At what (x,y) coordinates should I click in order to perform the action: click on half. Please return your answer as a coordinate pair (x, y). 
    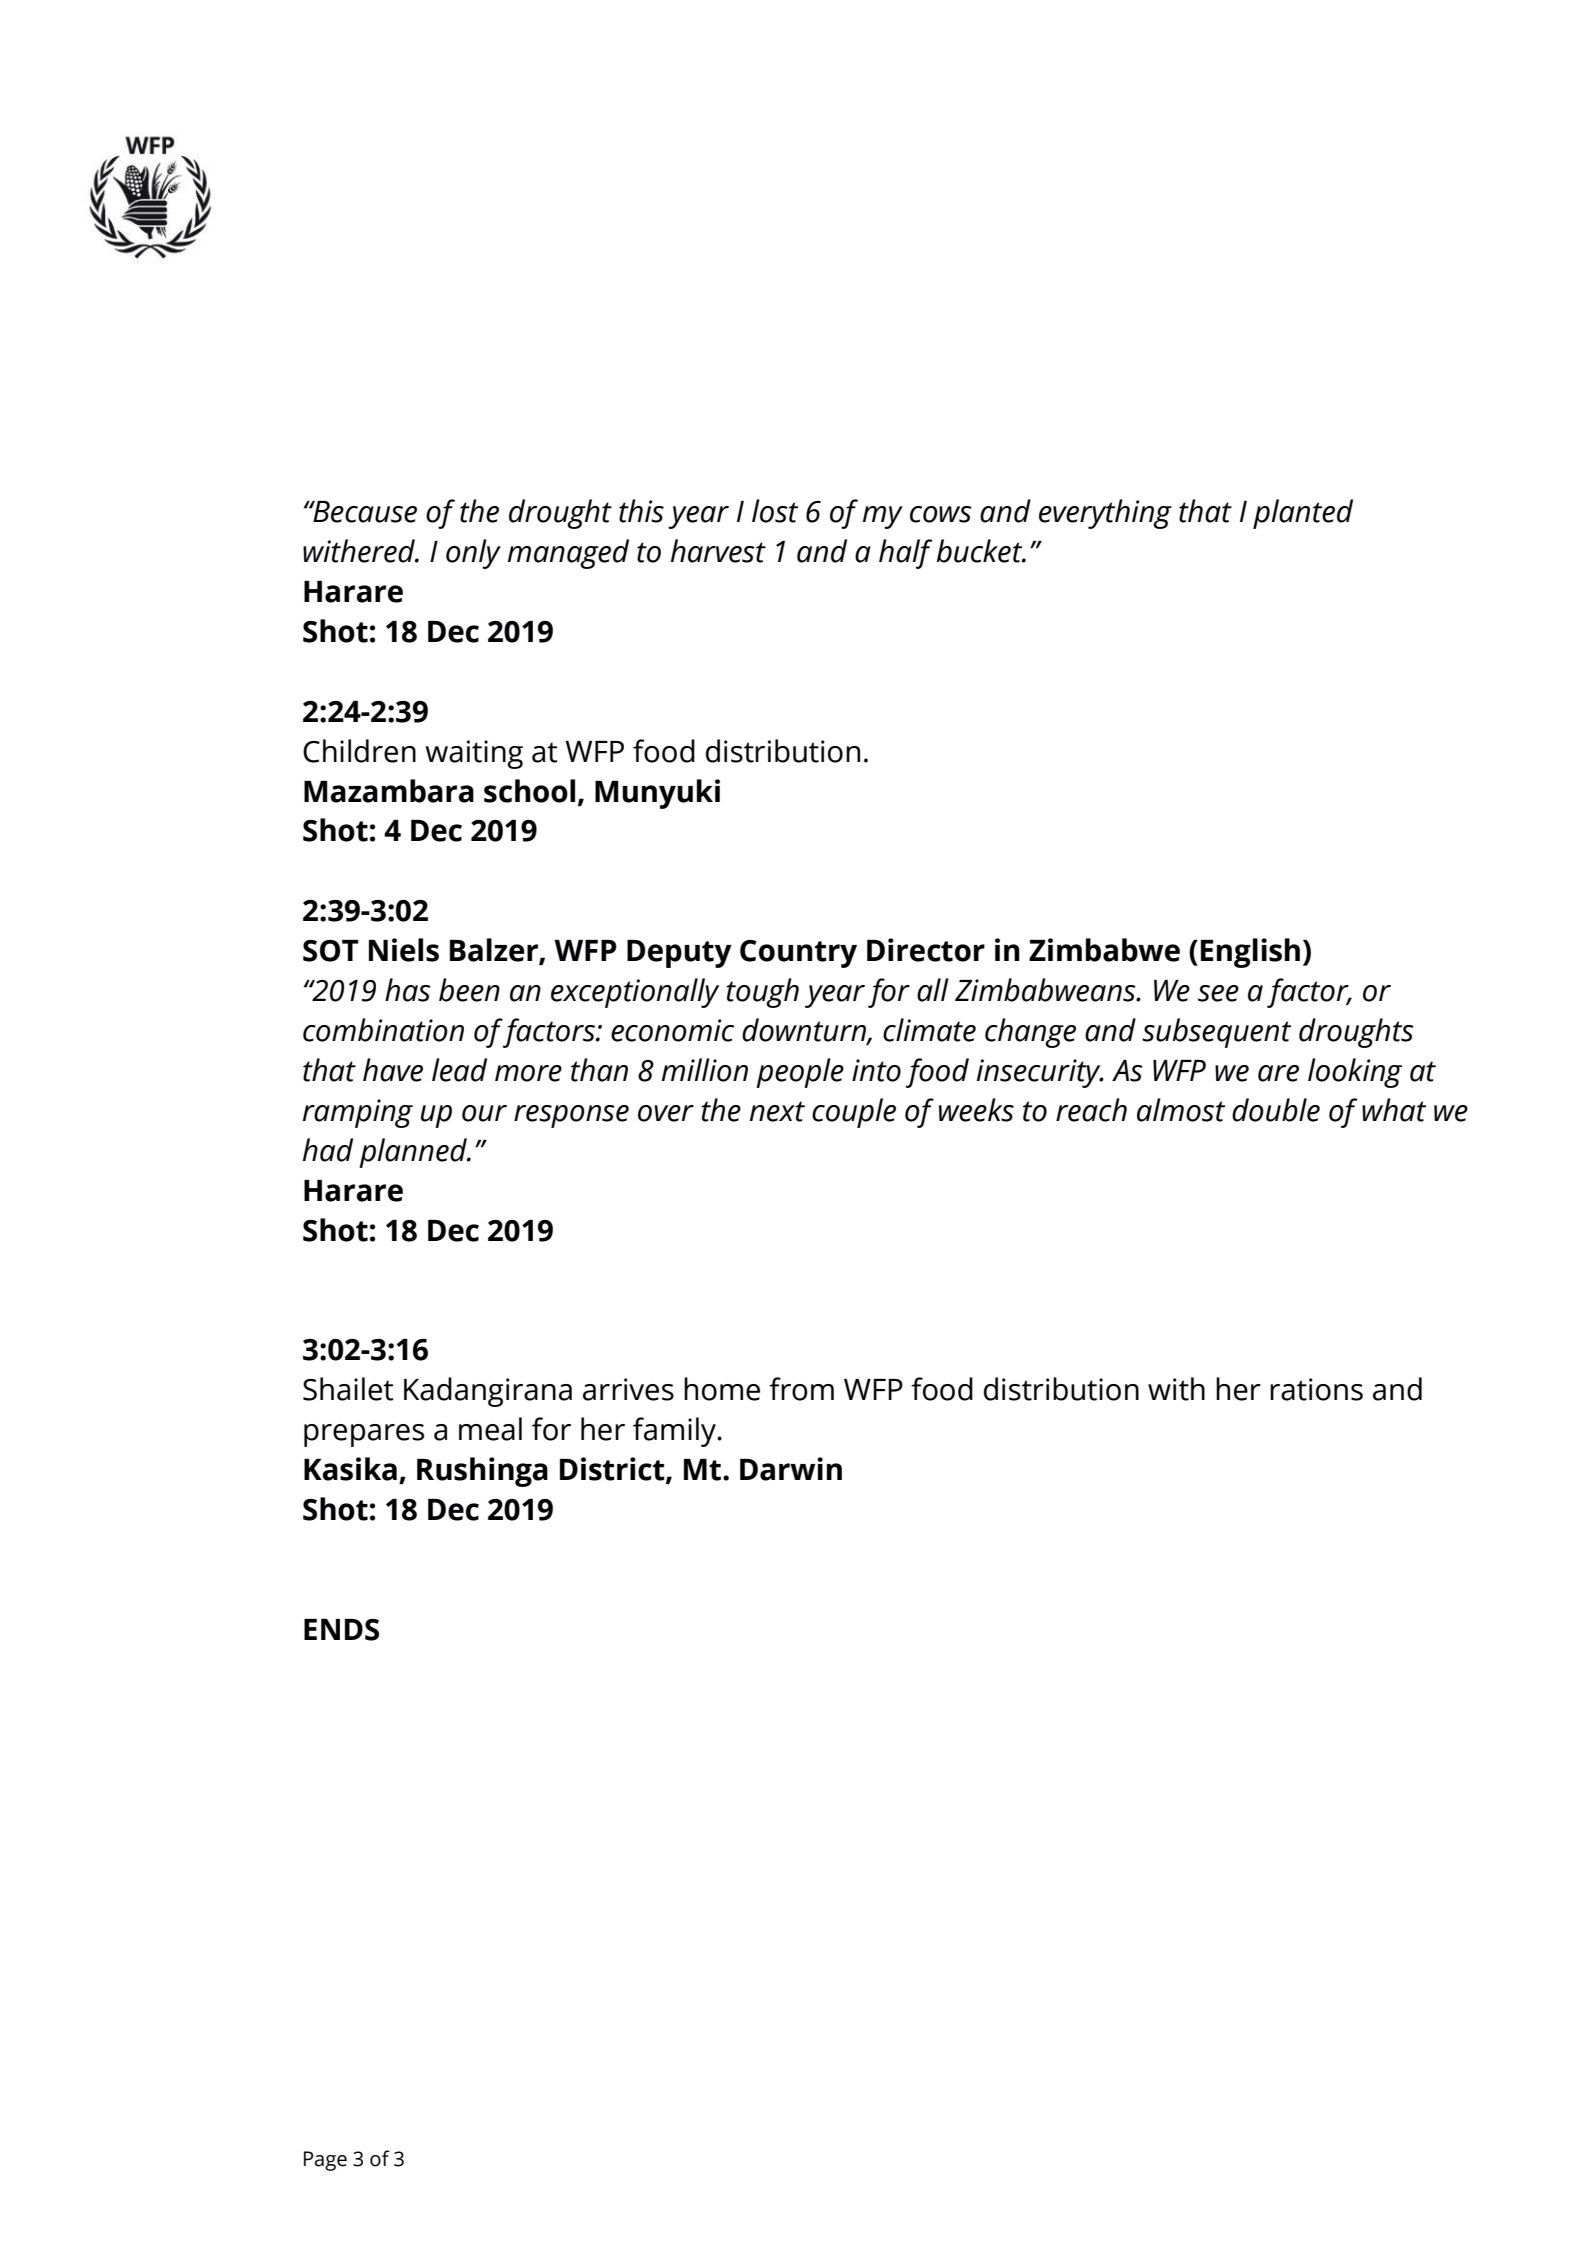
    Looking at the image, I should click on (906, 554).
